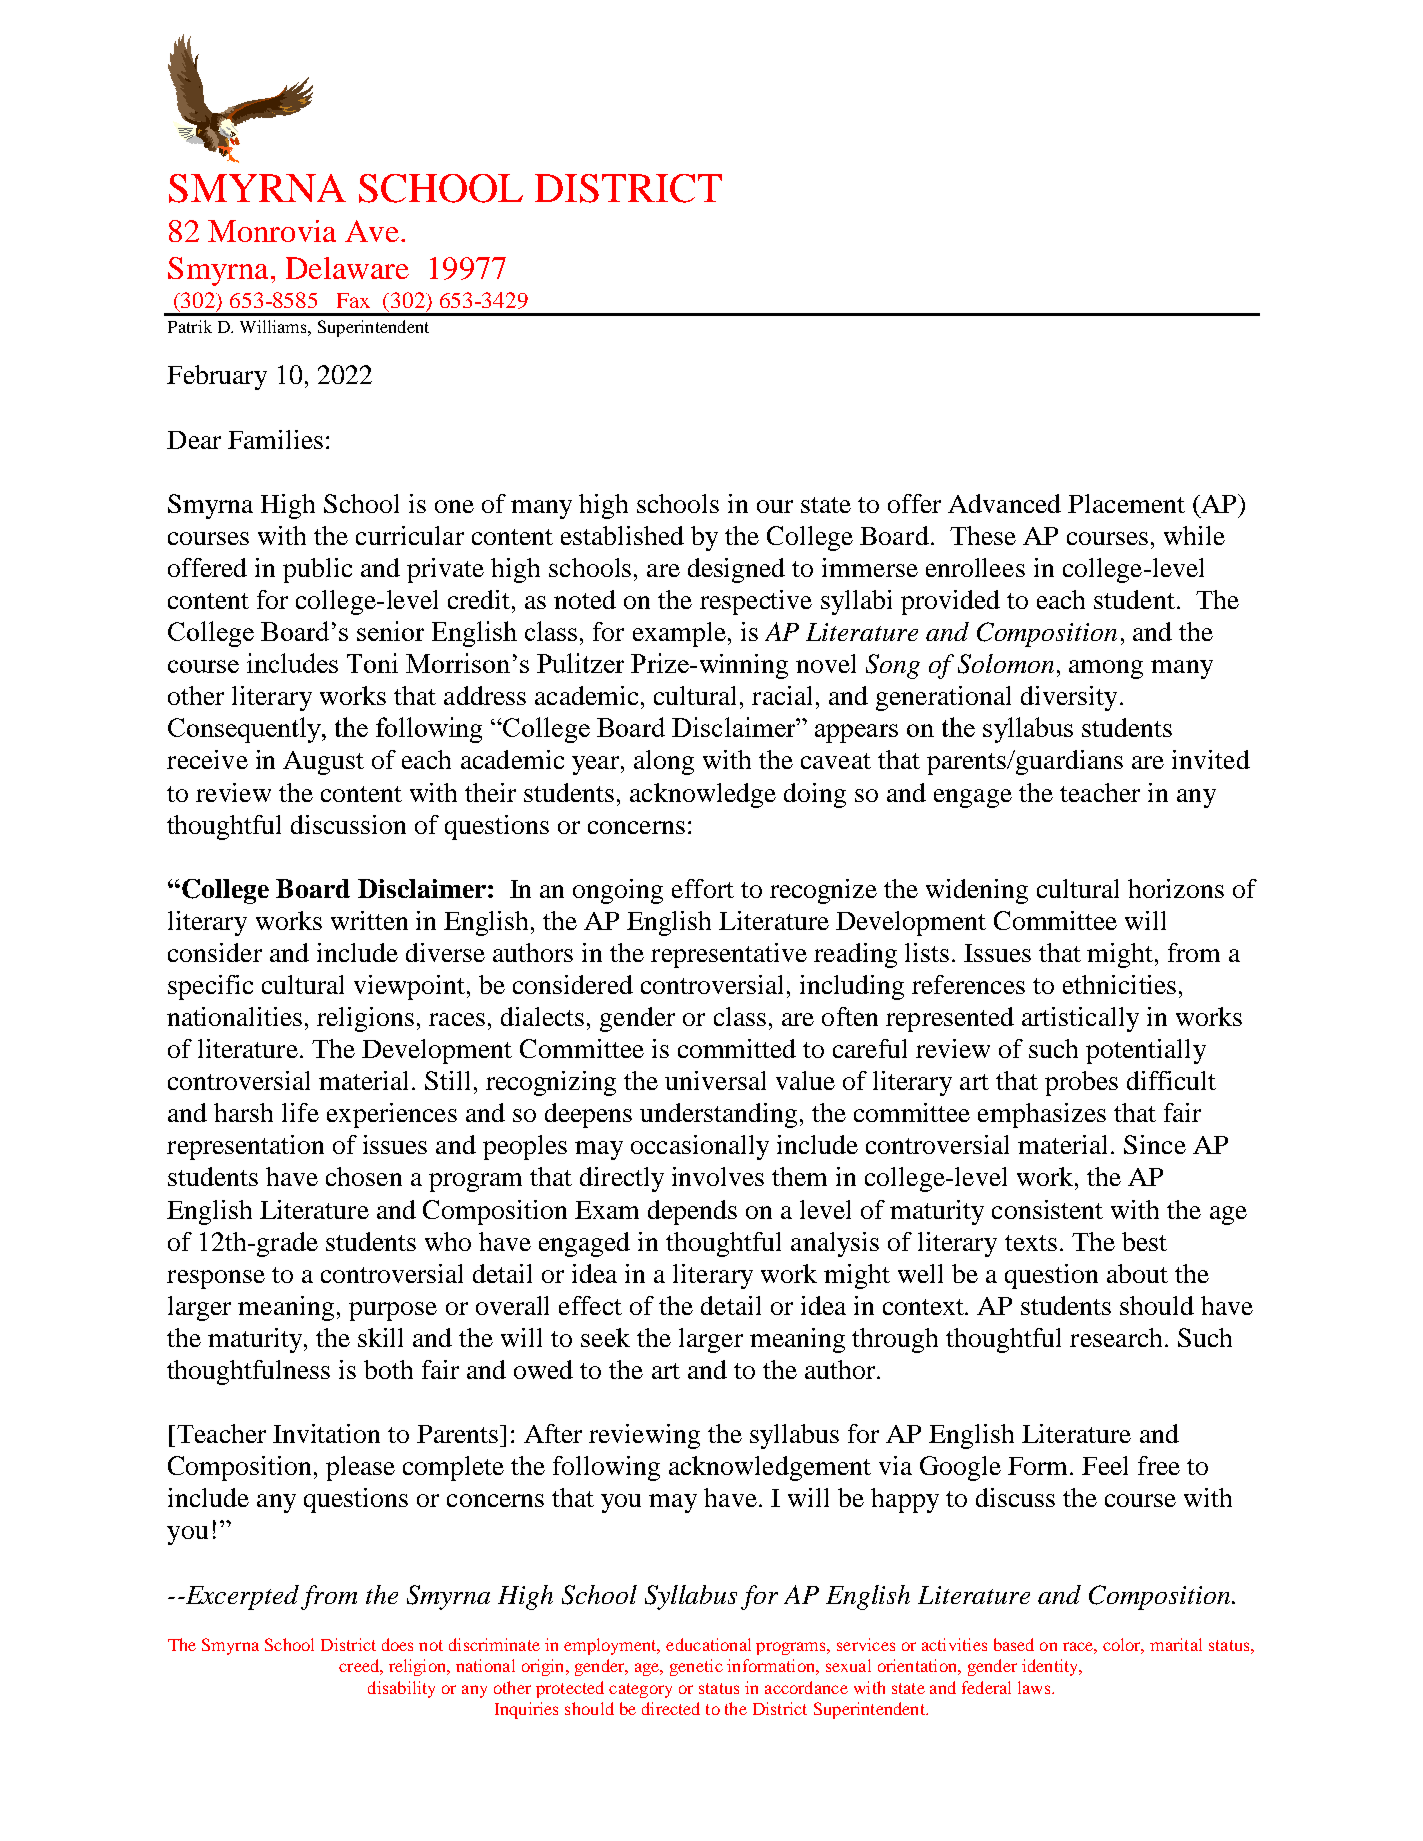 This screenshot has width=1423, height=1841. Describe the element at coordinates (622, 535) in the screenshot. I see `established` at that location.
